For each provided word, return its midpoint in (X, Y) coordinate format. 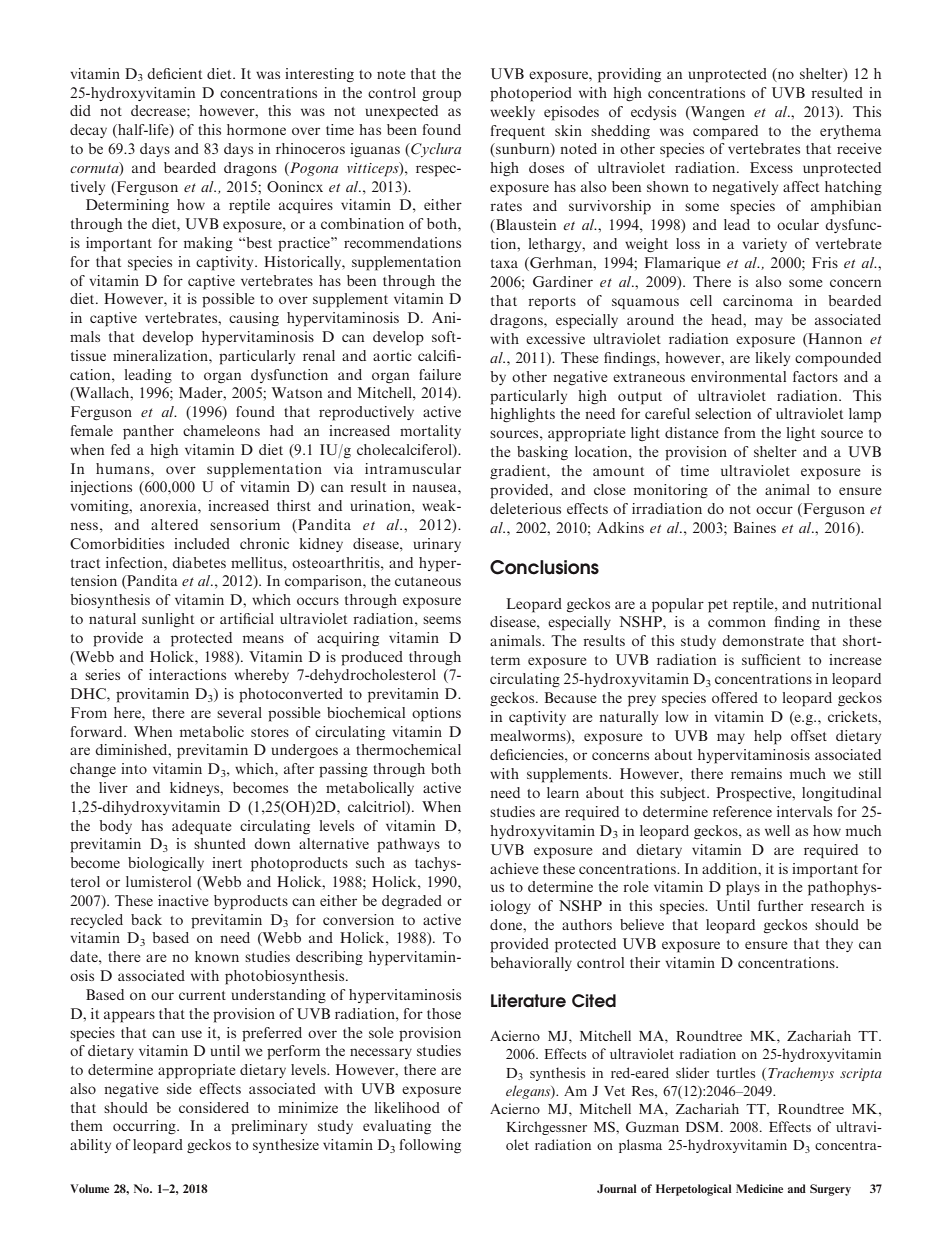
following (430, 1146)
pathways (408, 845)
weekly (512, 113)
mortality (430, 432)
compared (725, 132)
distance (692, 432)
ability (90, 1146)
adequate (202, 827)
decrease (159, 110)
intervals (804, 811)
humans (124, 468)
